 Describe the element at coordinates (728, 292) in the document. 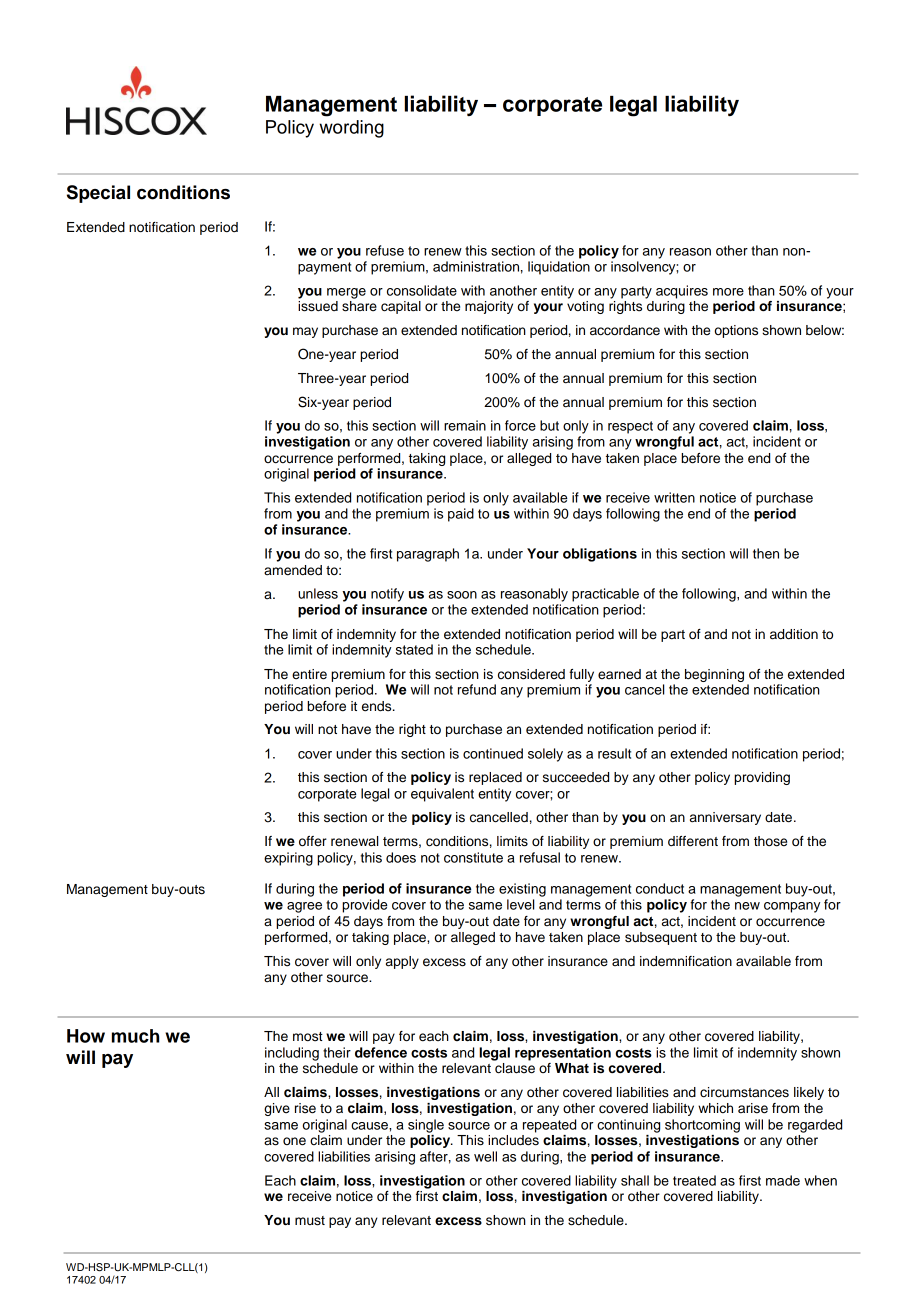

I see `more` at that location.
